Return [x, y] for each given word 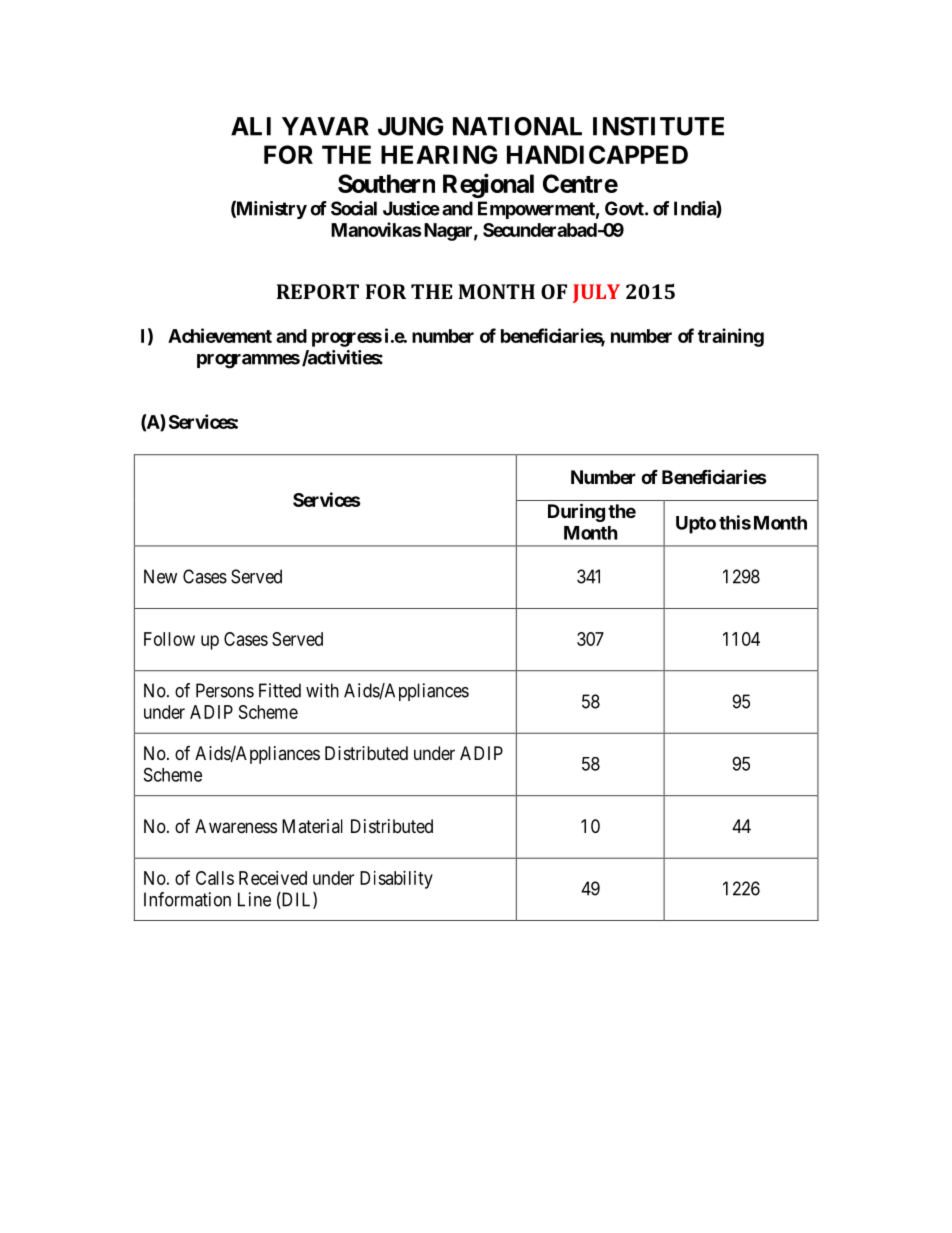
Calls [215, 878]
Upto [696, 525]
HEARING [439, 154]
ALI [251, 126]
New [160, 576]
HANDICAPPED [597, 154]
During [576, 512]
